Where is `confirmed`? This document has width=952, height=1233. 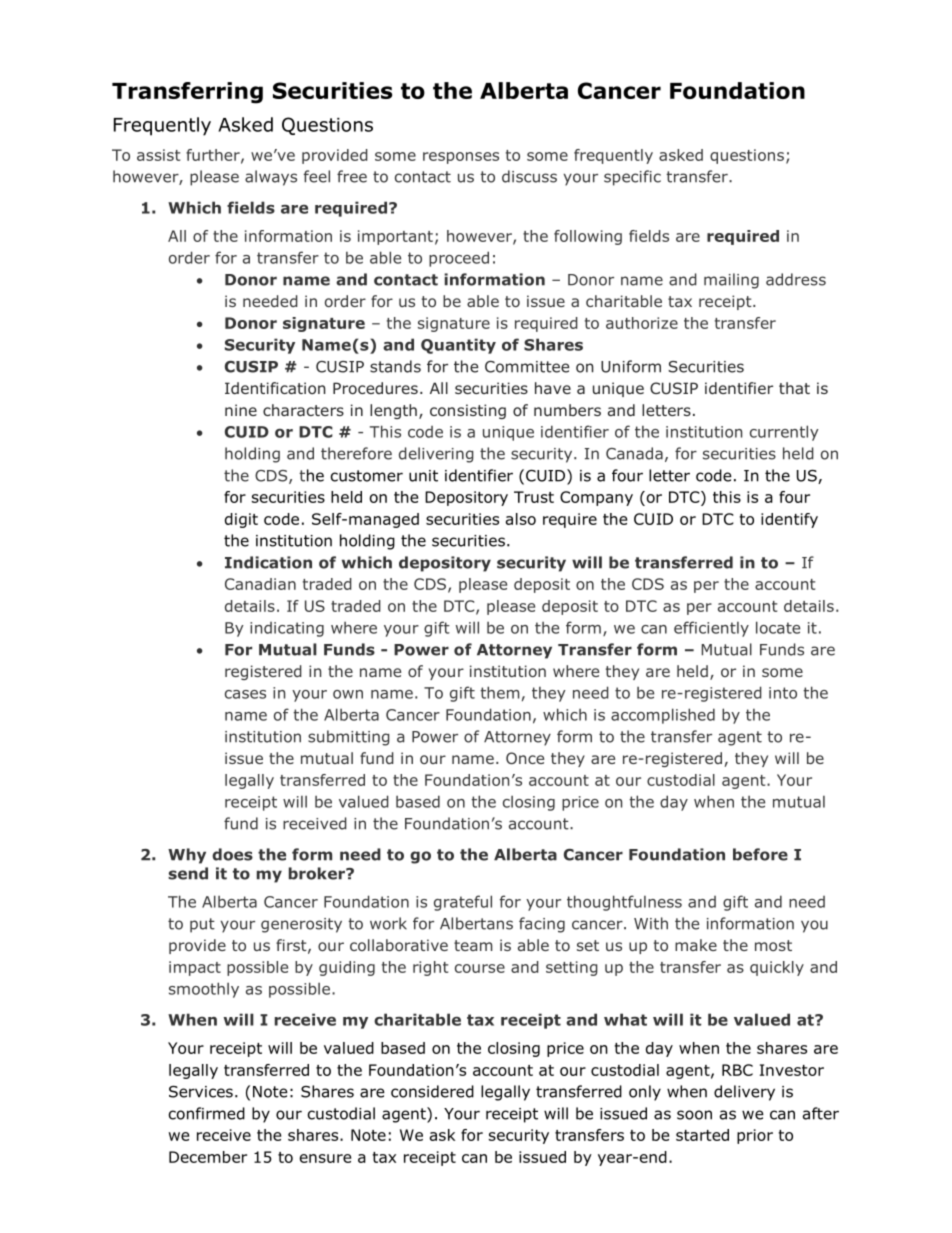 confirmed is located at coordinates (207, 1113).
